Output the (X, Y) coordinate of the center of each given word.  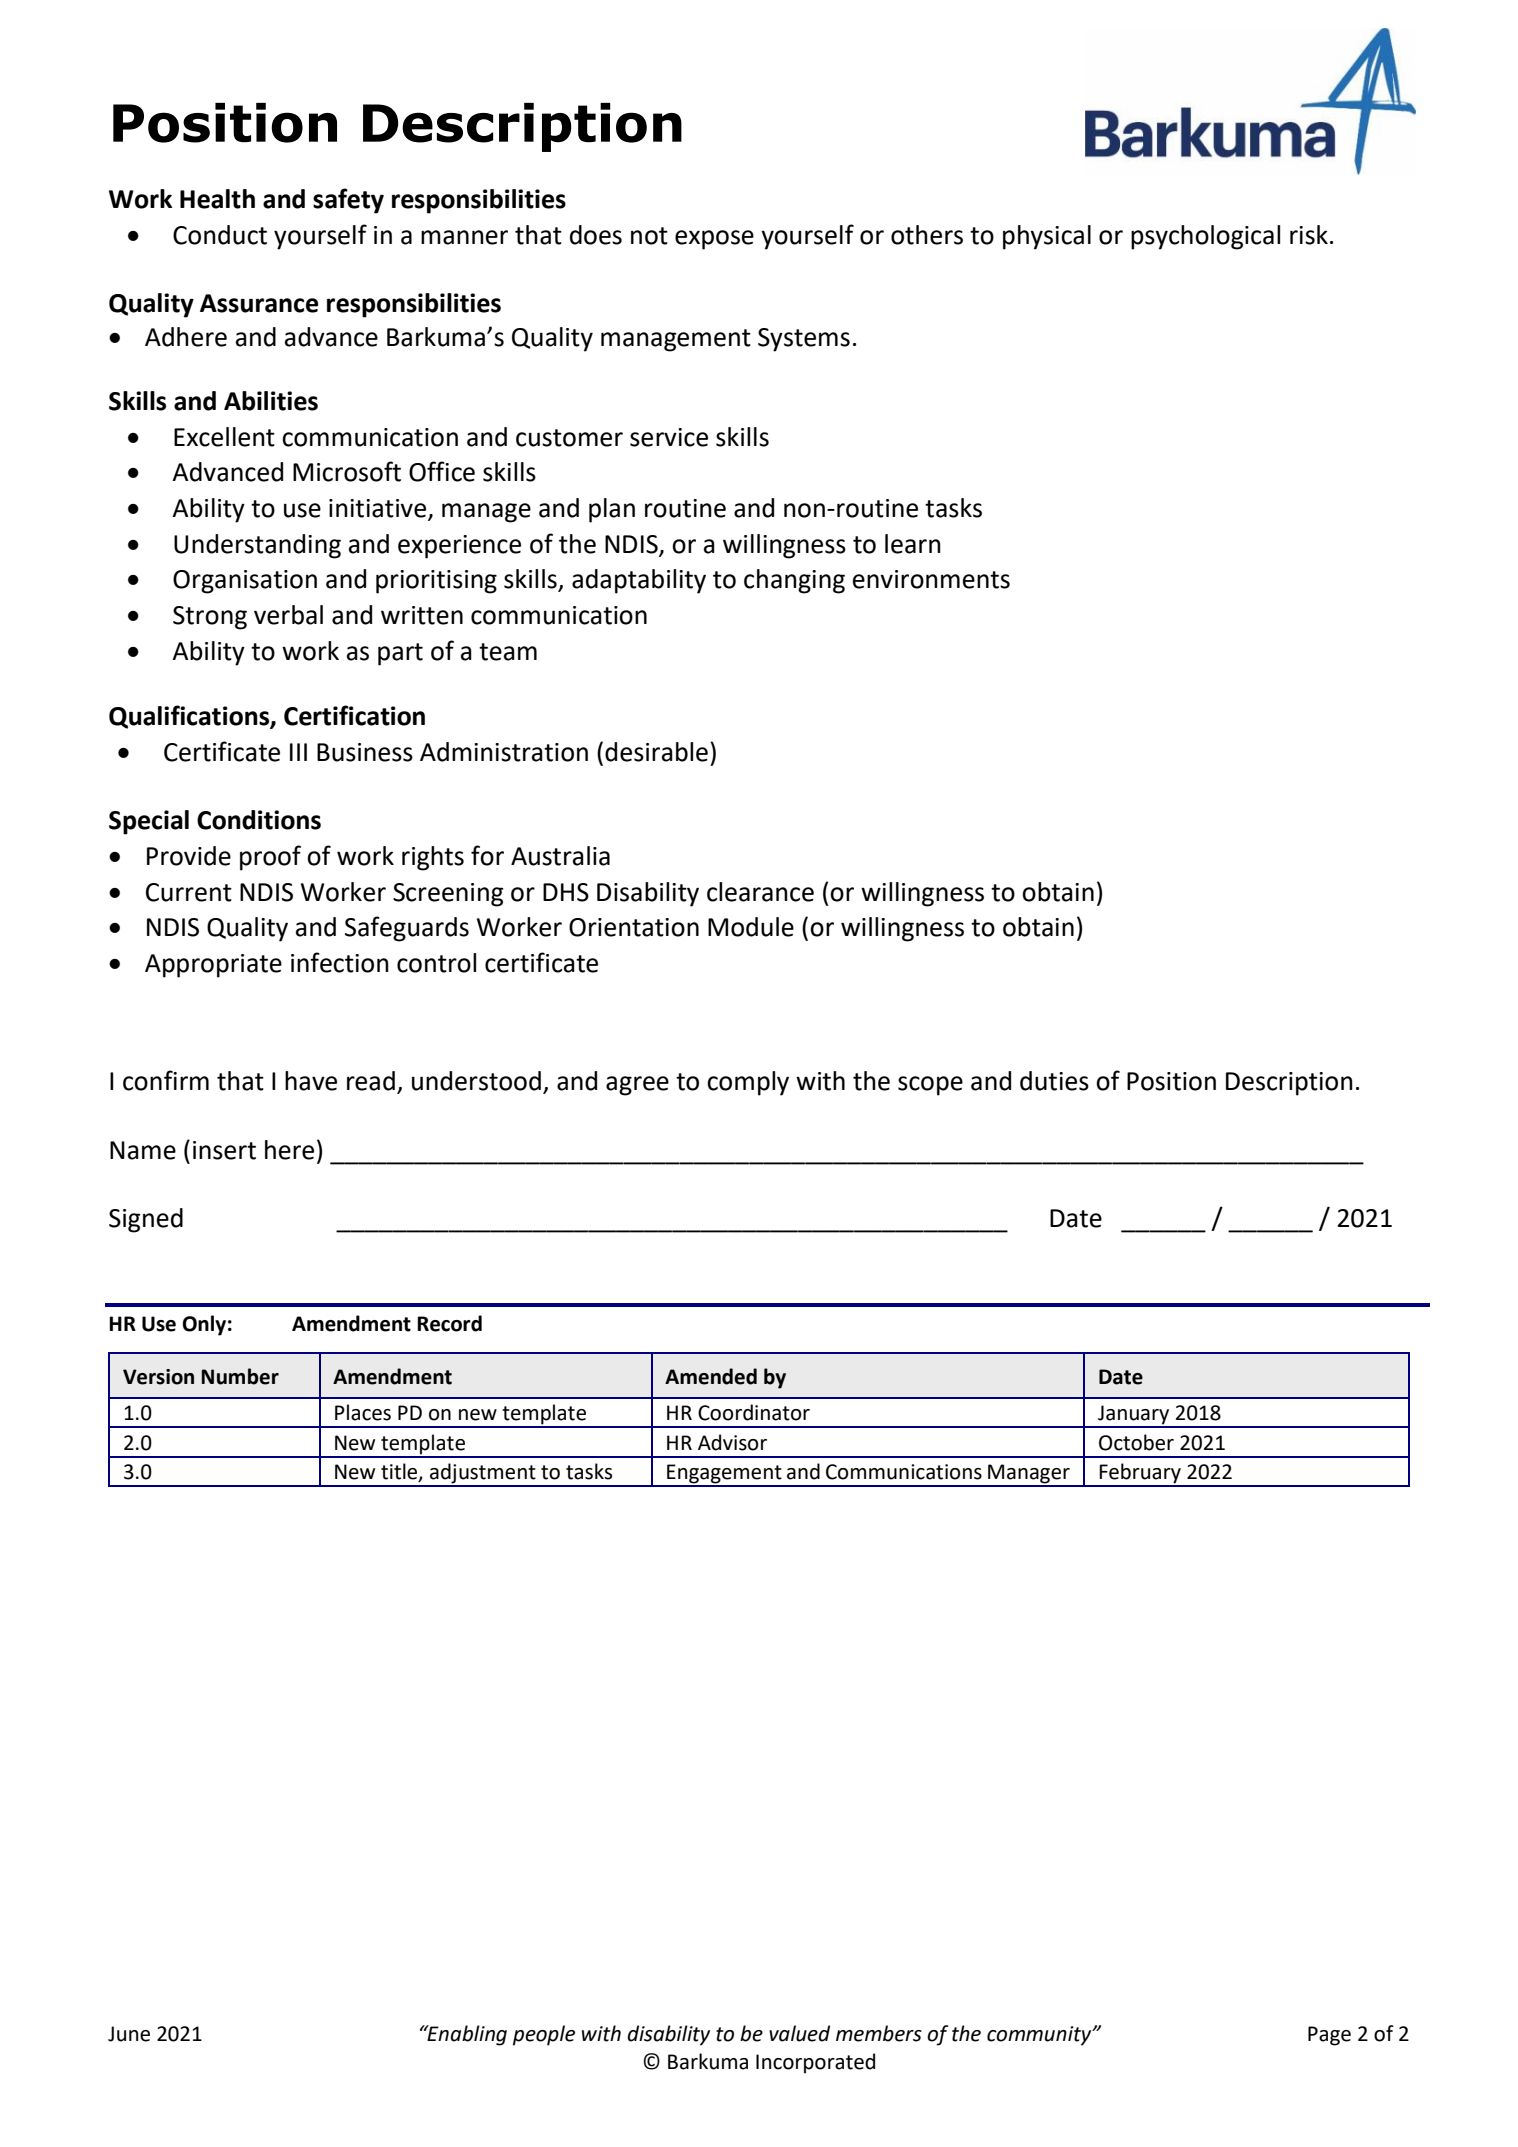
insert (224, 1150)
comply (748, 1083)
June (129, 2034)
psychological (1205, 237)
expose (714, 240)
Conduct (220, 235)
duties (1054, 1081)
